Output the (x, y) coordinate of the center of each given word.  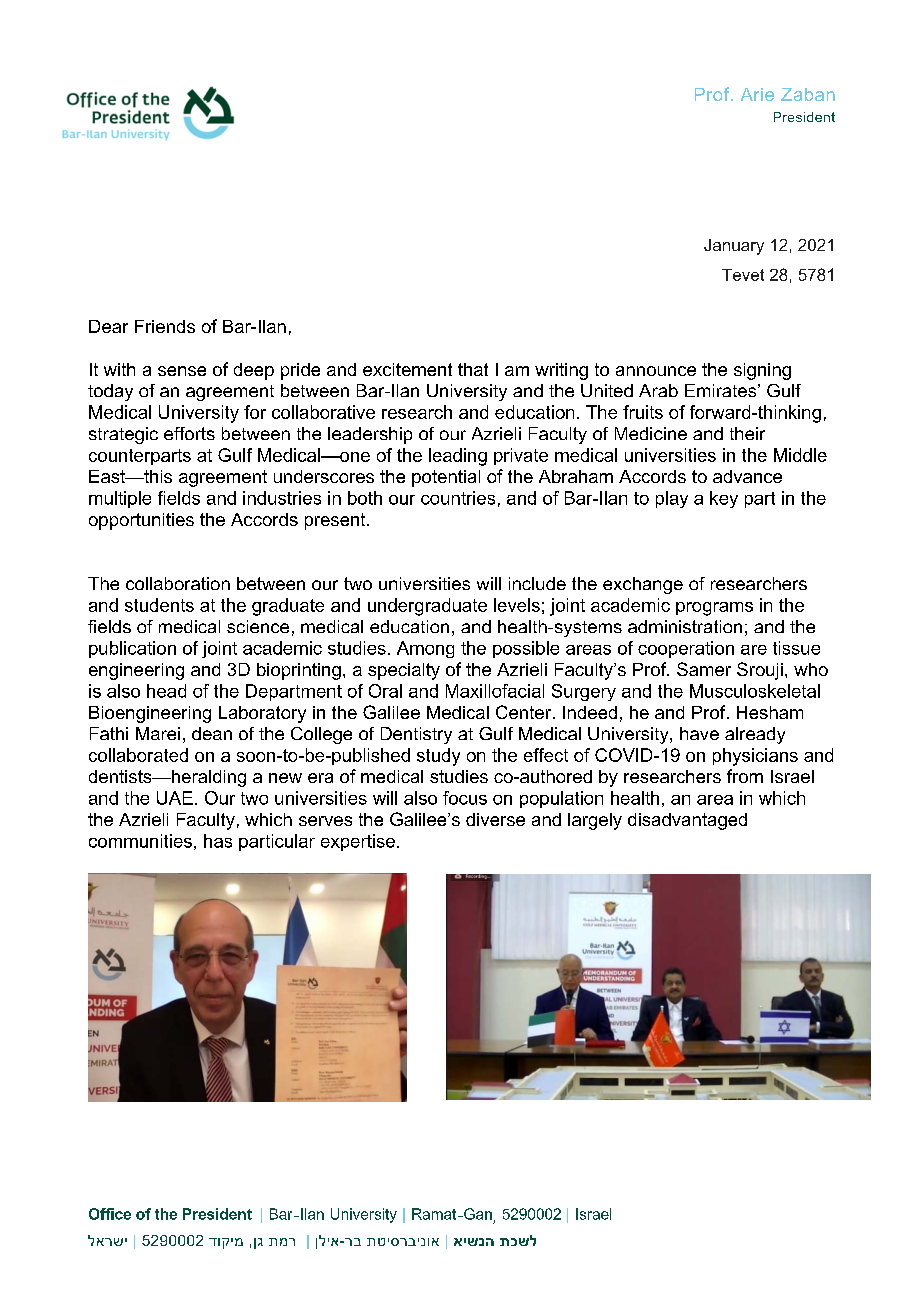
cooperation (686, 649)
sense (182, 371)
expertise (358, 842)
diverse (495, 819)
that (473, 369)
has (218, 841)
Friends (165, 326)
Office (110, 1214)
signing (762, 371)
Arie (757, 94)
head (166, 691)
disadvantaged (687, 821)
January (734, 247)
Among (425, 649)
